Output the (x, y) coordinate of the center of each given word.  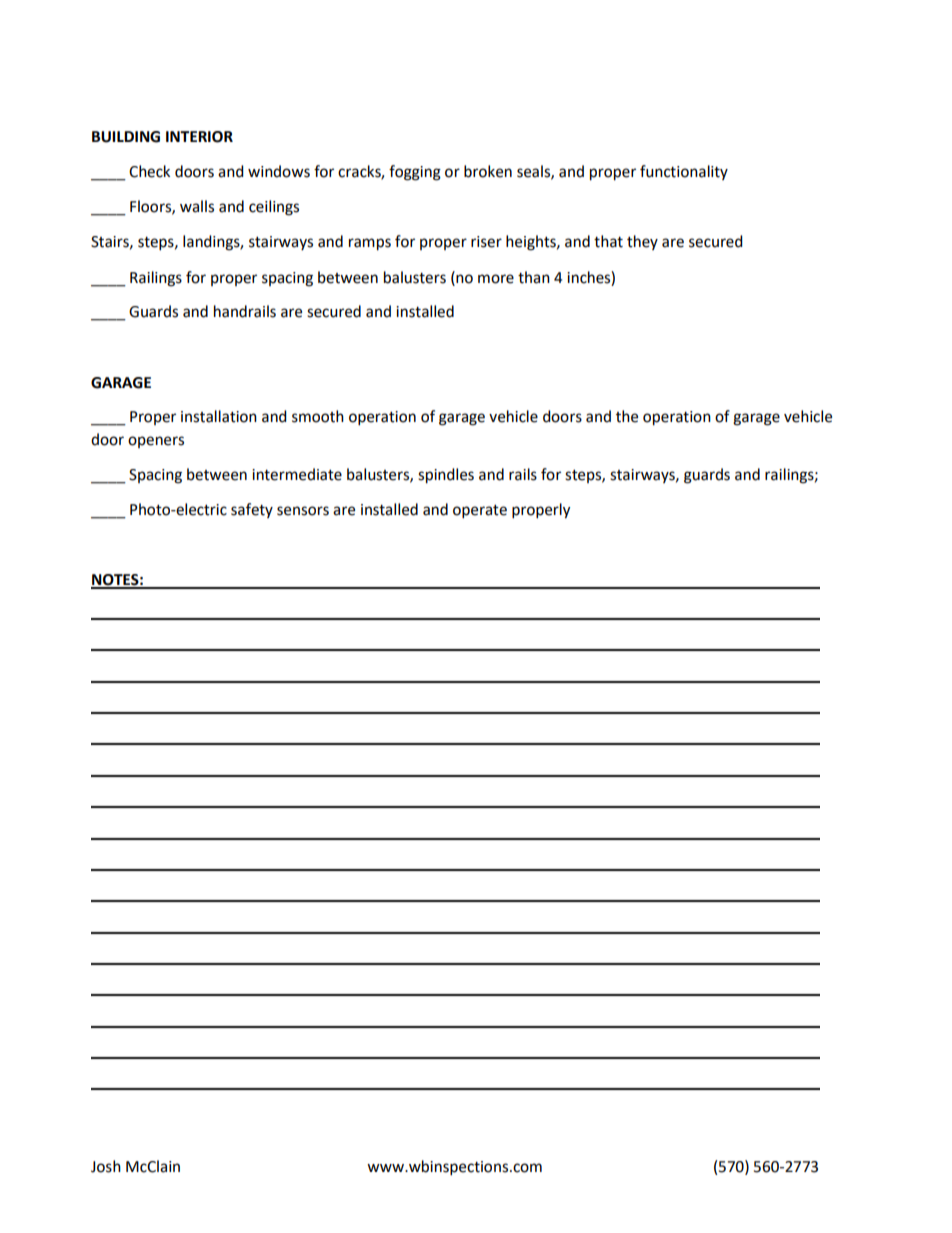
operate (480, 512)
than (534, 277)
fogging (415, 173)
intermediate (297, 474)
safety (252, 510)
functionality (684, 172)
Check (149, 171)
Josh (106, 1166)
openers (156, 442)
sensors (303, 511)
